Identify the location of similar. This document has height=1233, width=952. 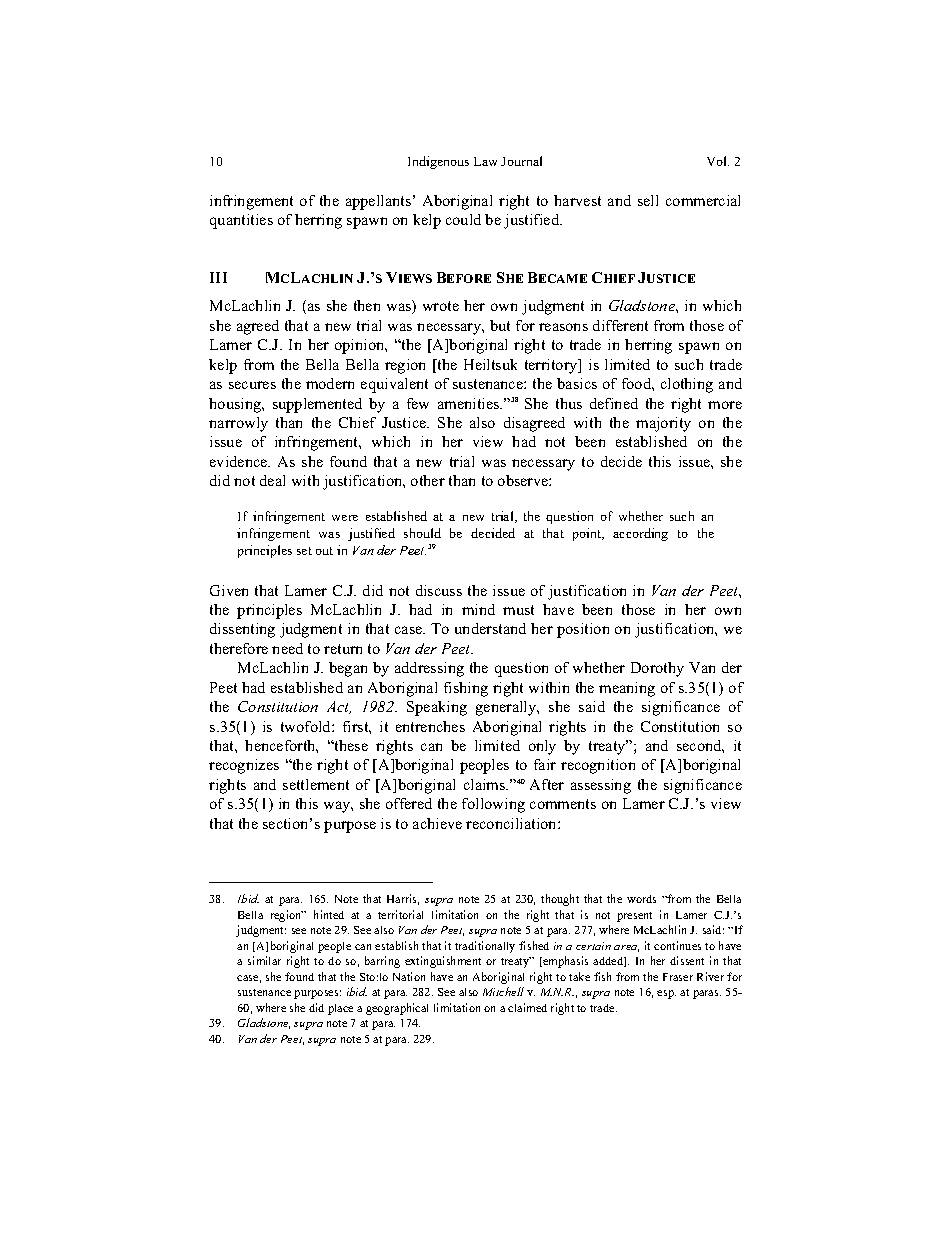
(264, 960).
